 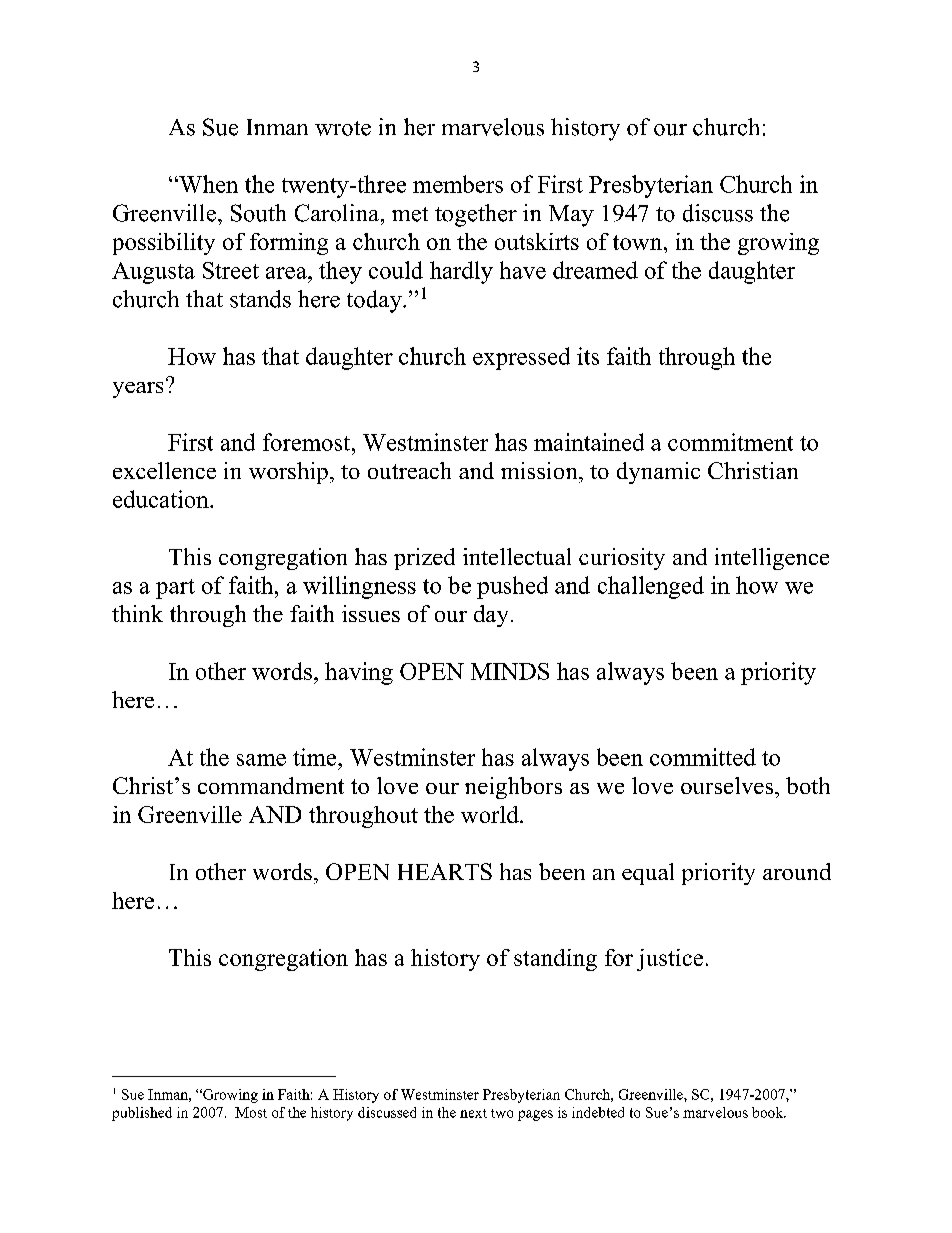 What do you see at coordinates (637, 242) in the image?
I see `town` at bounding box center [637, 242].
